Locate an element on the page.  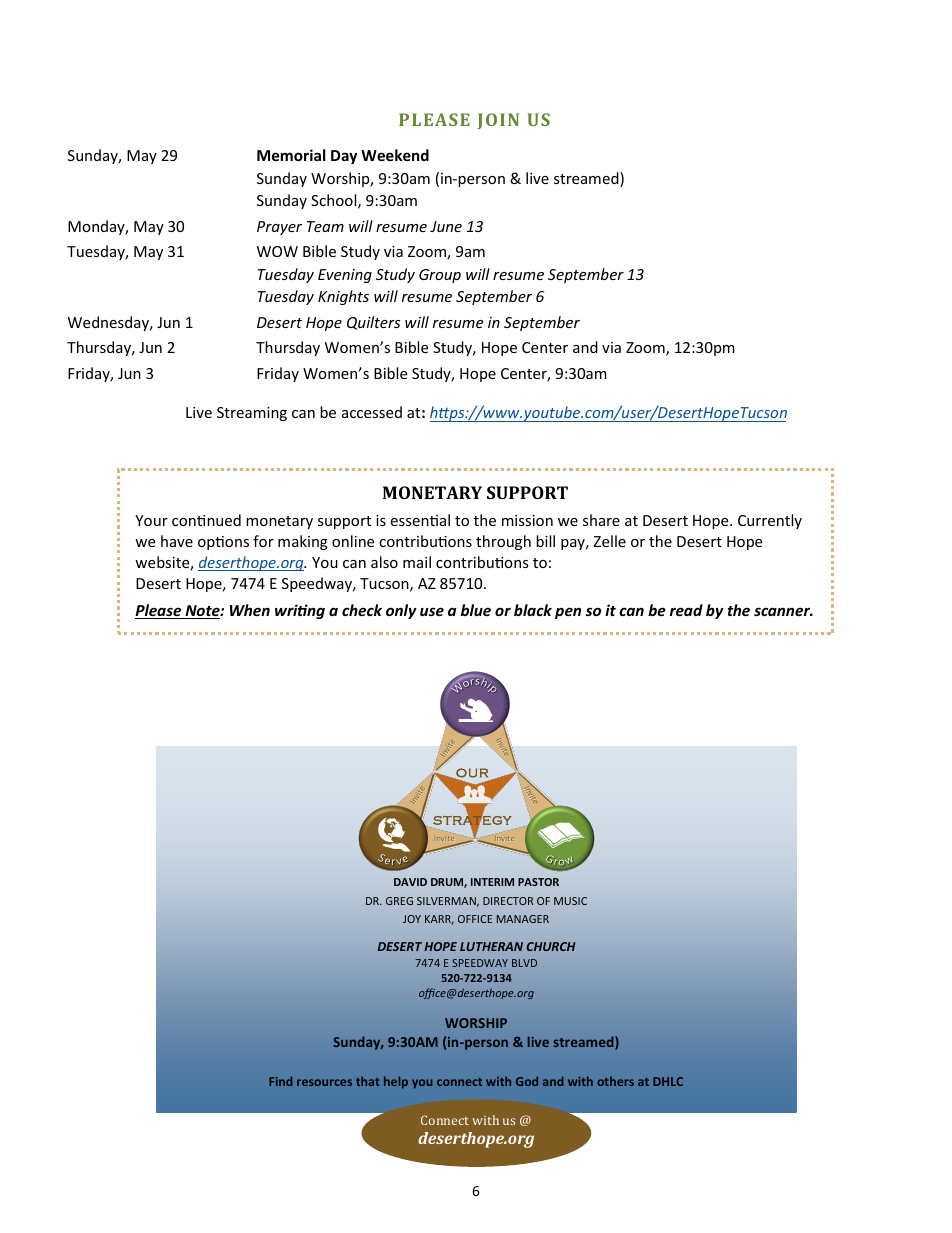
Memorial is located at coordinates (291, 155).
